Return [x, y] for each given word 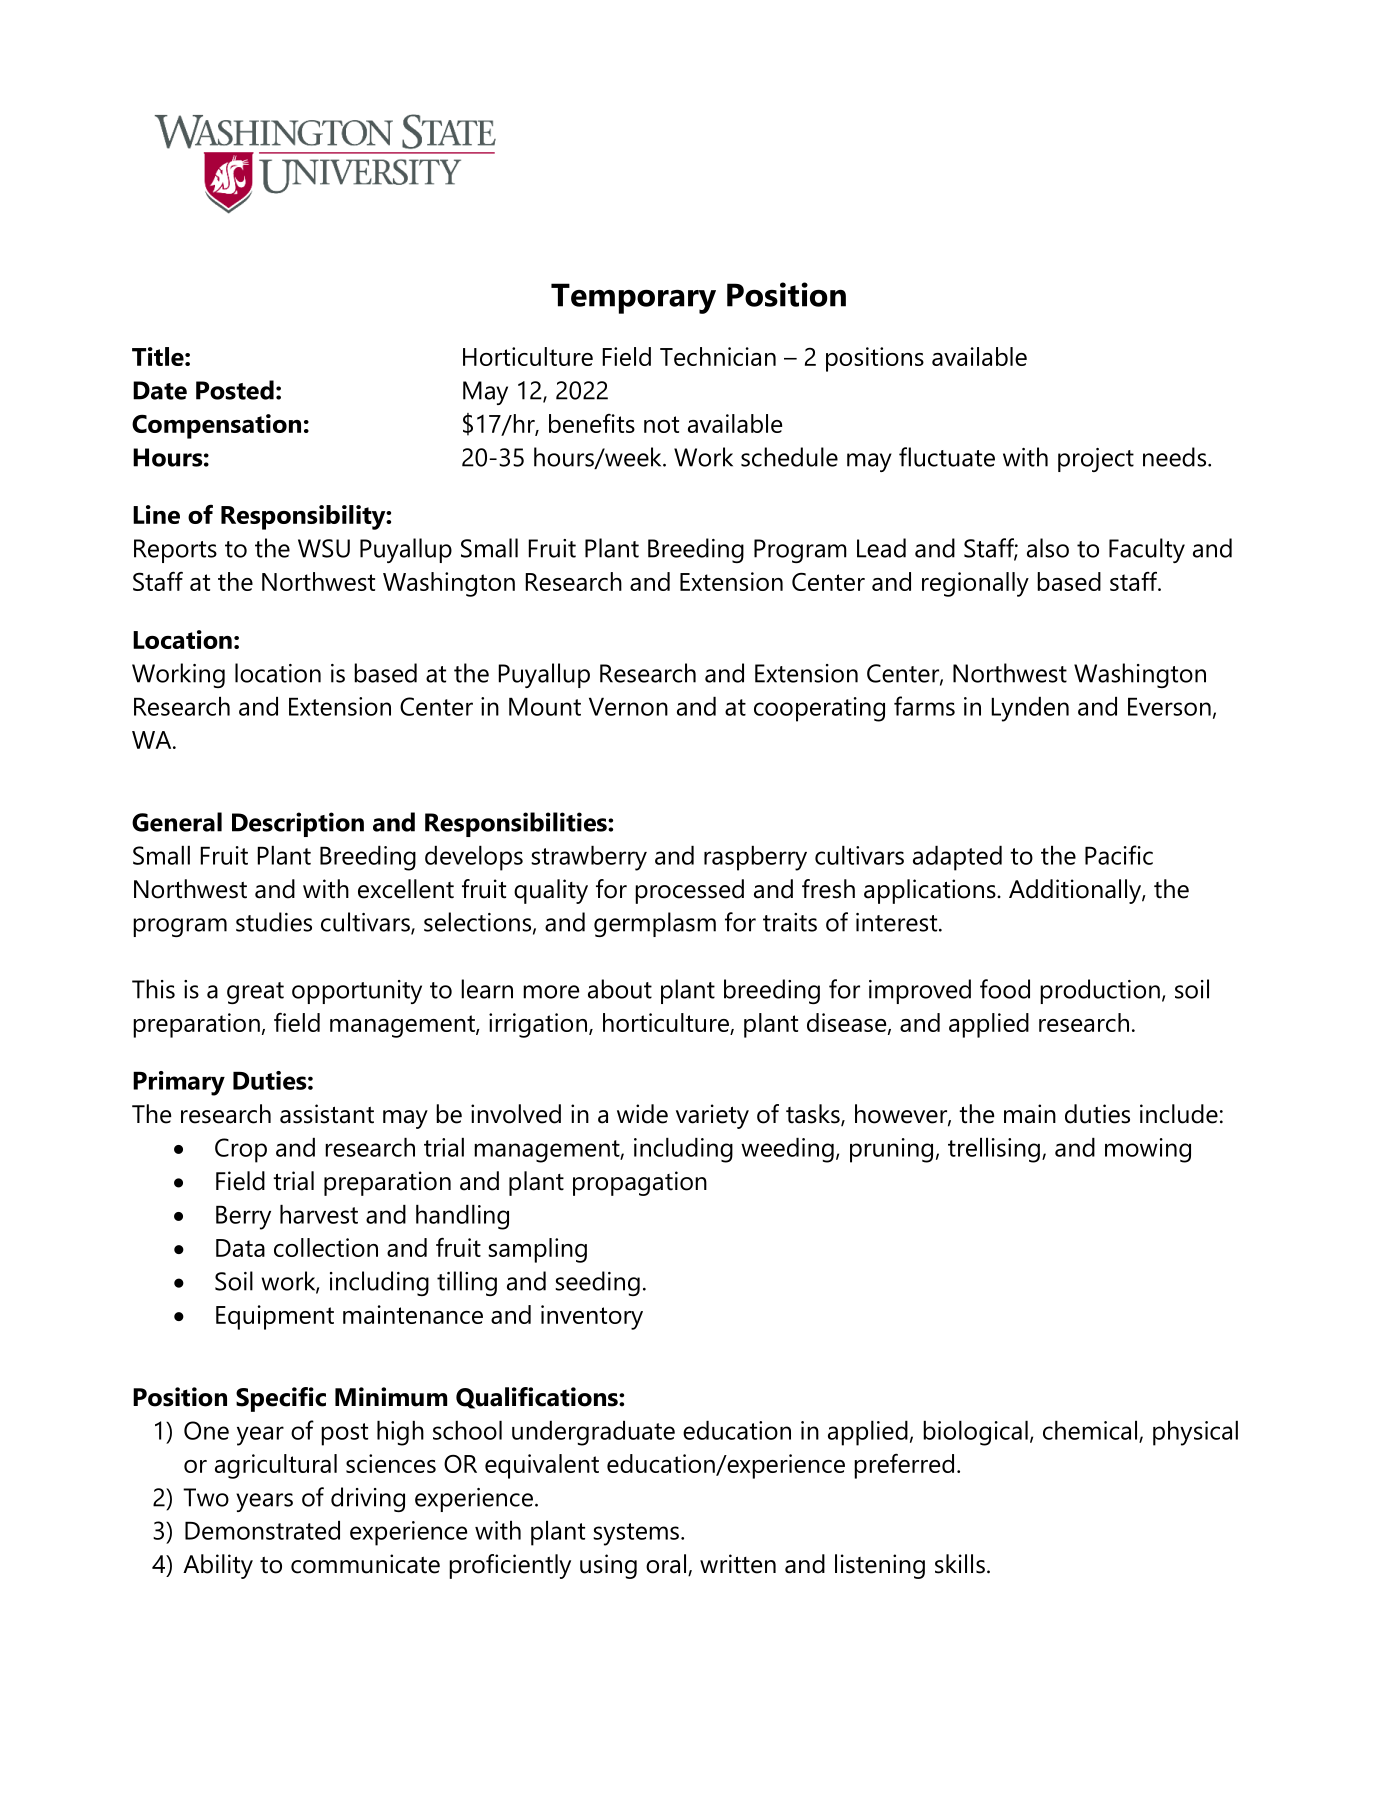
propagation [640, 1183]
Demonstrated [262, 1530]
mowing [1148, 1150]
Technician [718, 356]
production [1100, 991]
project [1096, 460]
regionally [975, 584]
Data [240, 1248]
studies [274, 922]
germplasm [655, 924]
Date [160, 390]
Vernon [628, 707]
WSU [324, 548]
